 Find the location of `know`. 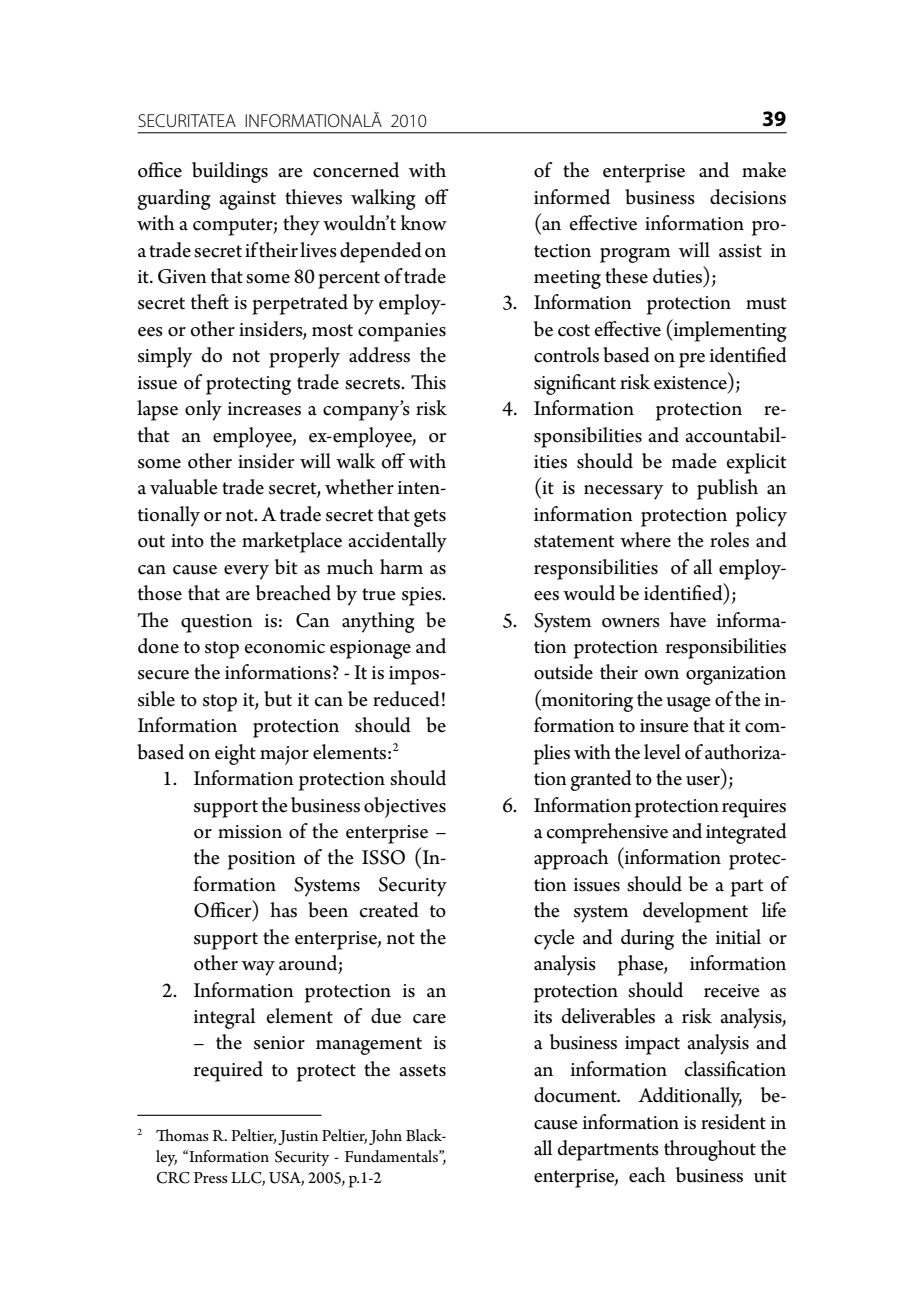

know is located at coordinates (424, 223).
